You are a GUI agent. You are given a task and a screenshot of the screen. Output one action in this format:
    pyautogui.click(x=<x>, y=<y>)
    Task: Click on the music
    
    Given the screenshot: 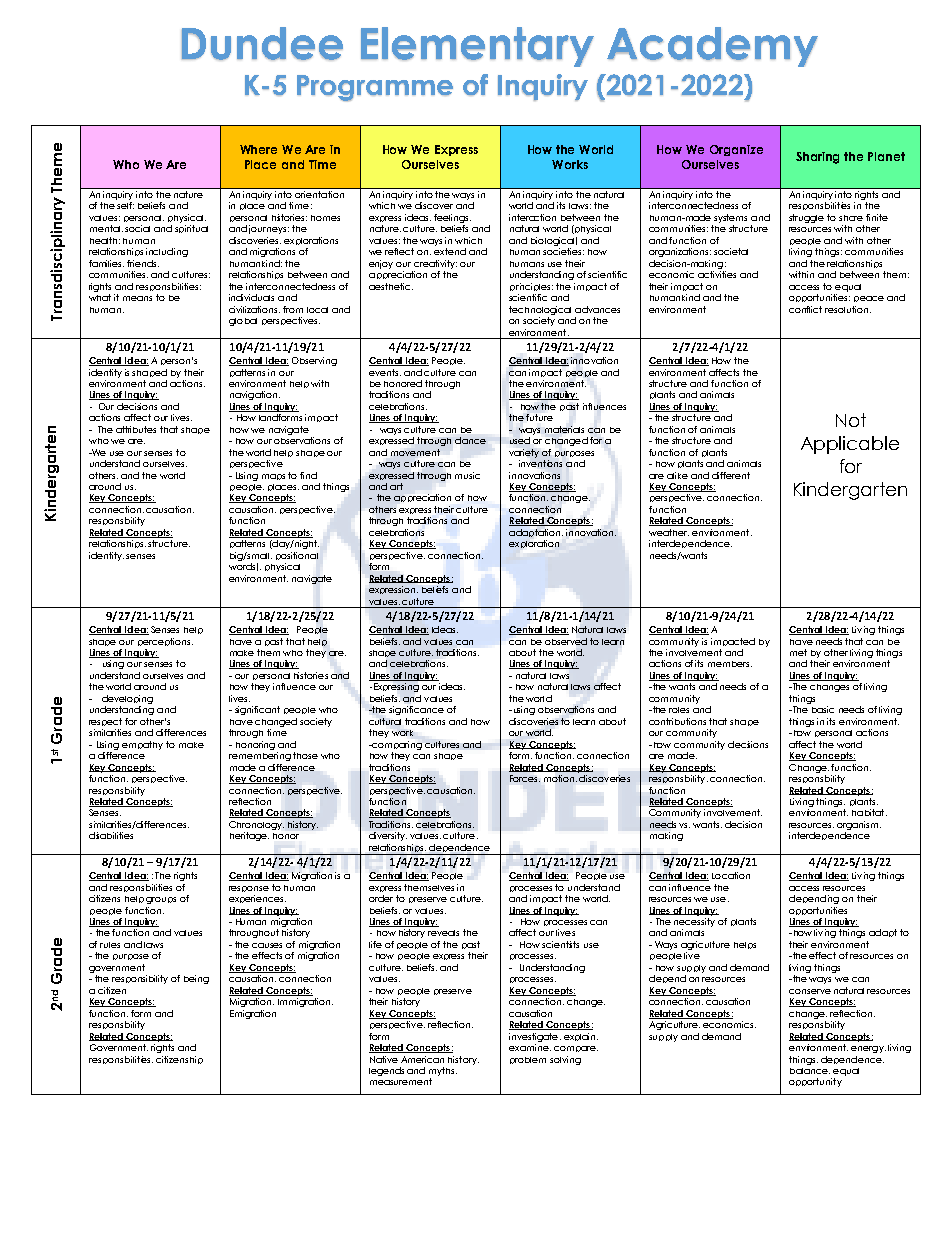 What is the action you would take?
    pyautogui.click(x=467, y=475)
